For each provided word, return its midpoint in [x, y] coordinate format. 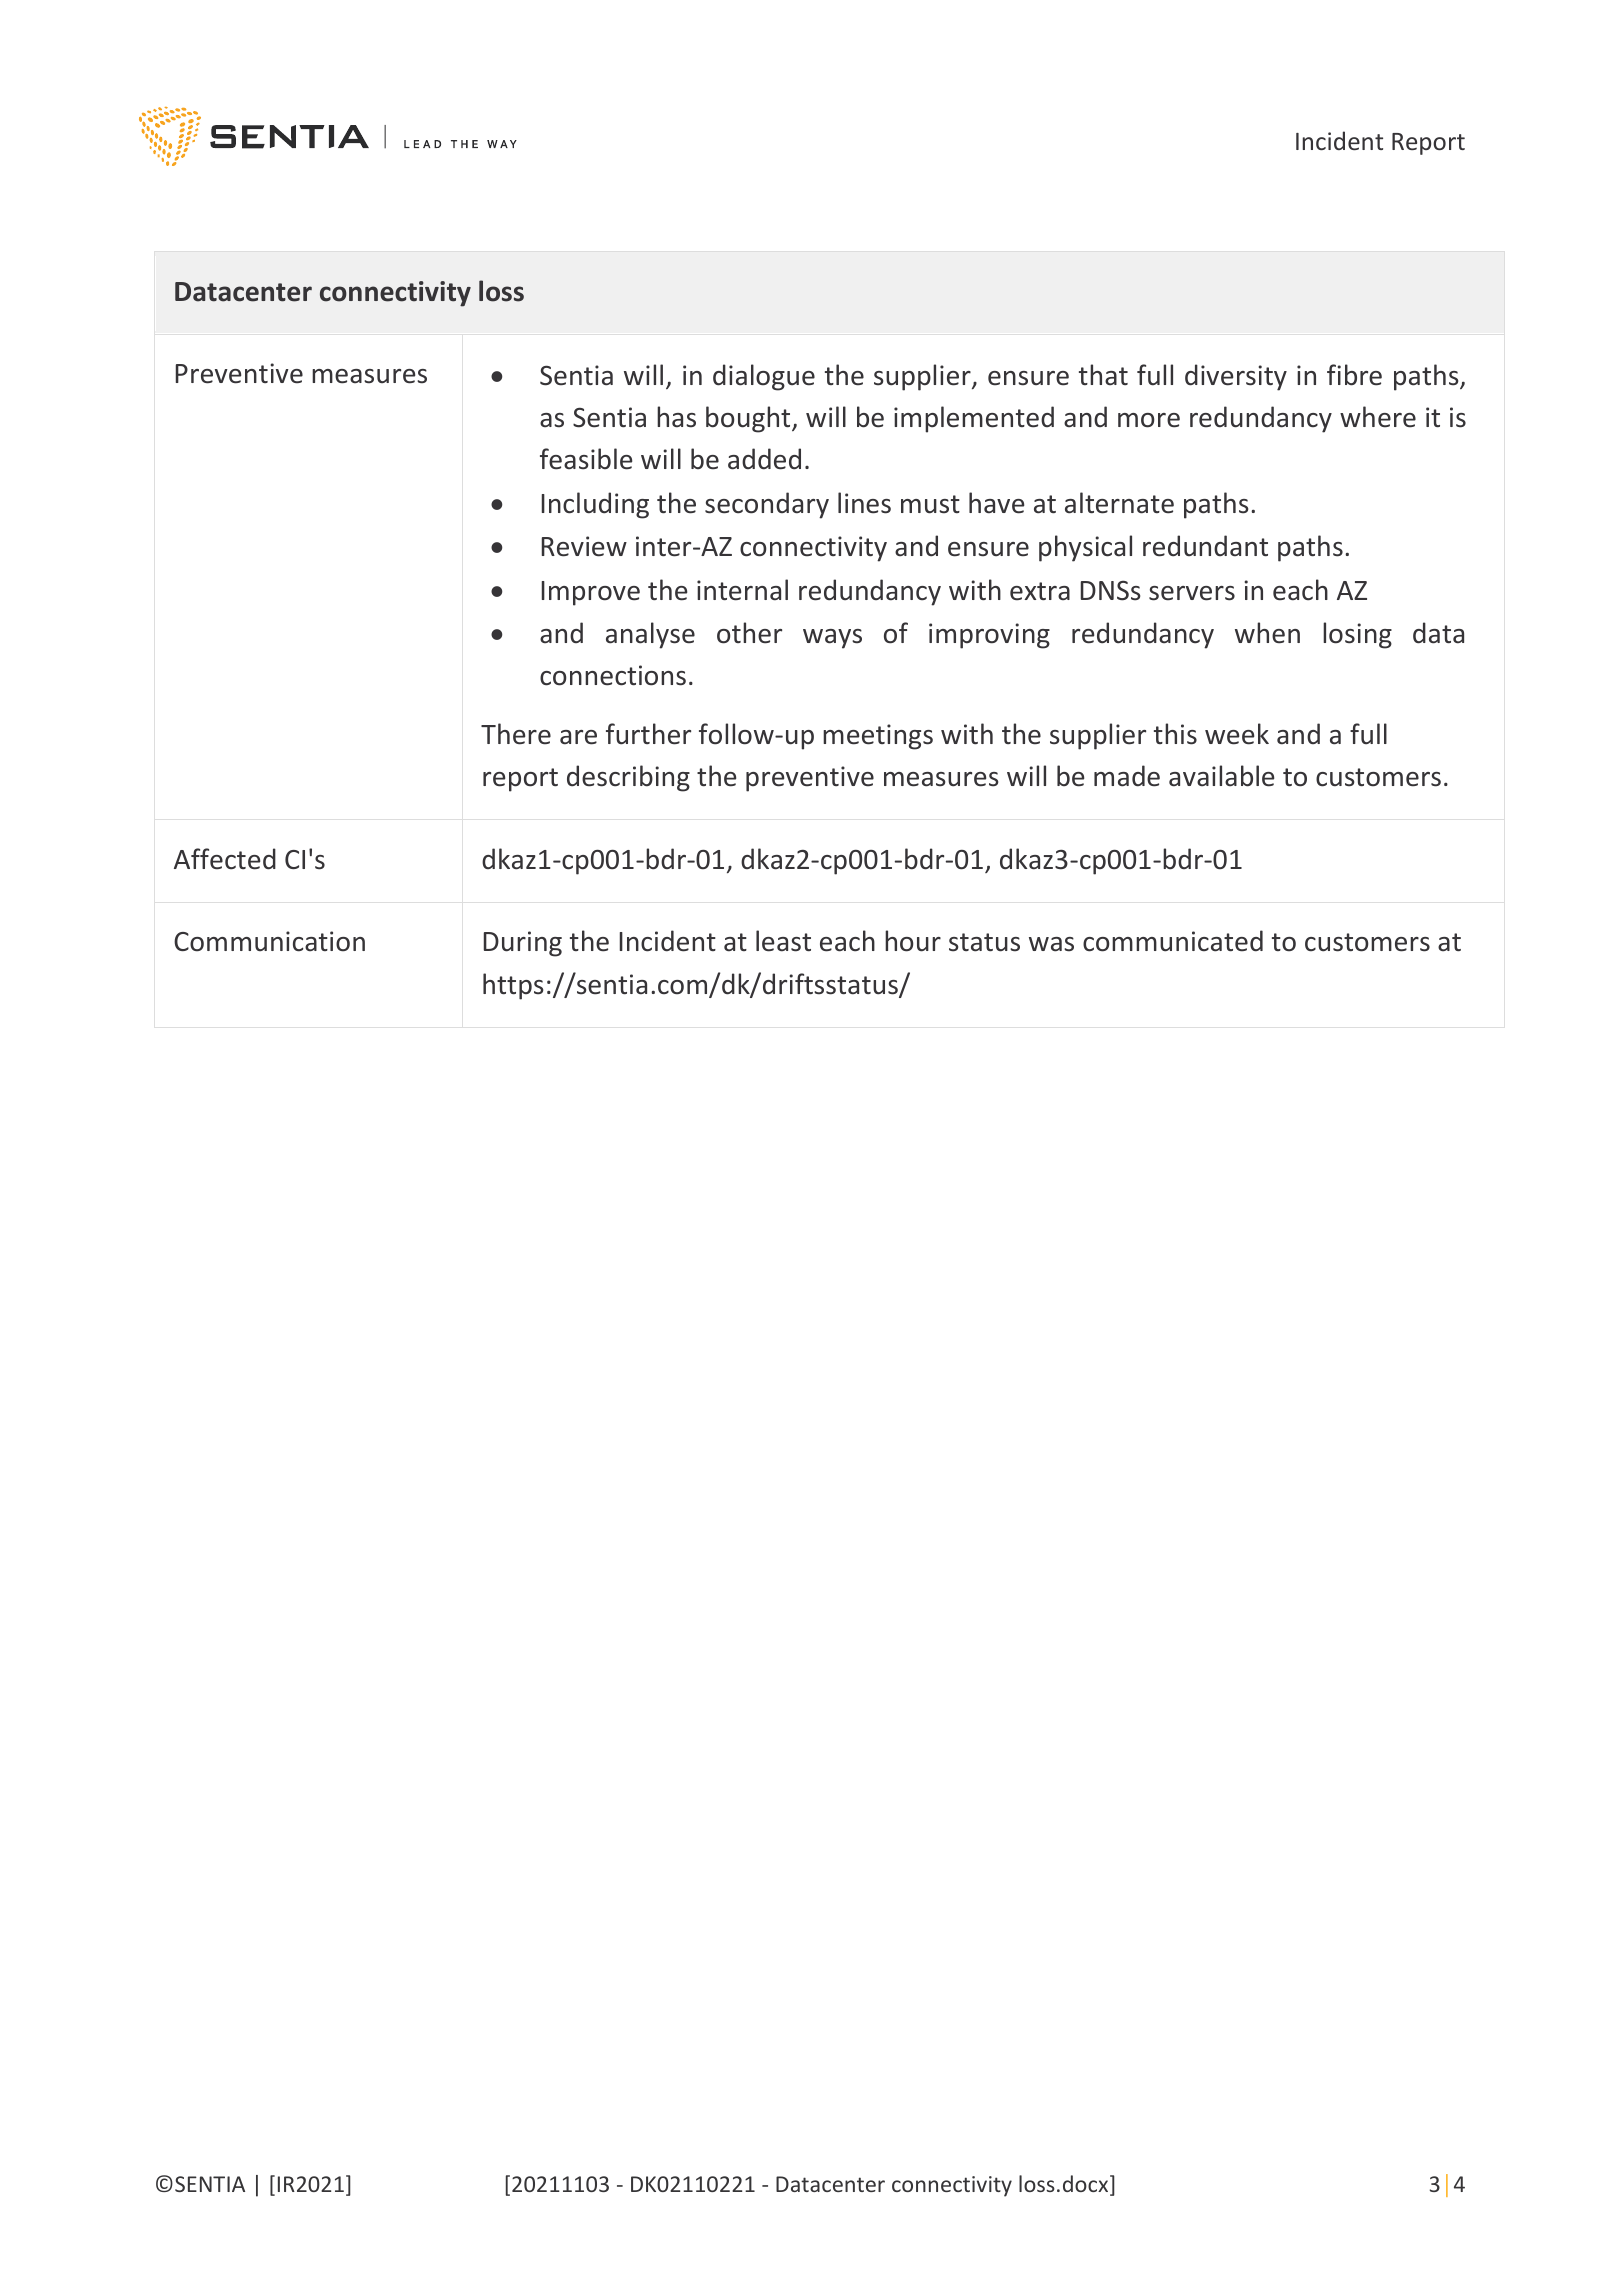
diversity [1236, 377]
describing [628, 778]
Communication [269, 941]
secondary [767, 505]
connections [613, 675]
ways [832, 639]
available [1221, 776]
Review [584, 546]
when [1267, 633]
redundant [1205, 546]
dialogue [764, 377]
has [676, 417]
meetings [878, 737]
